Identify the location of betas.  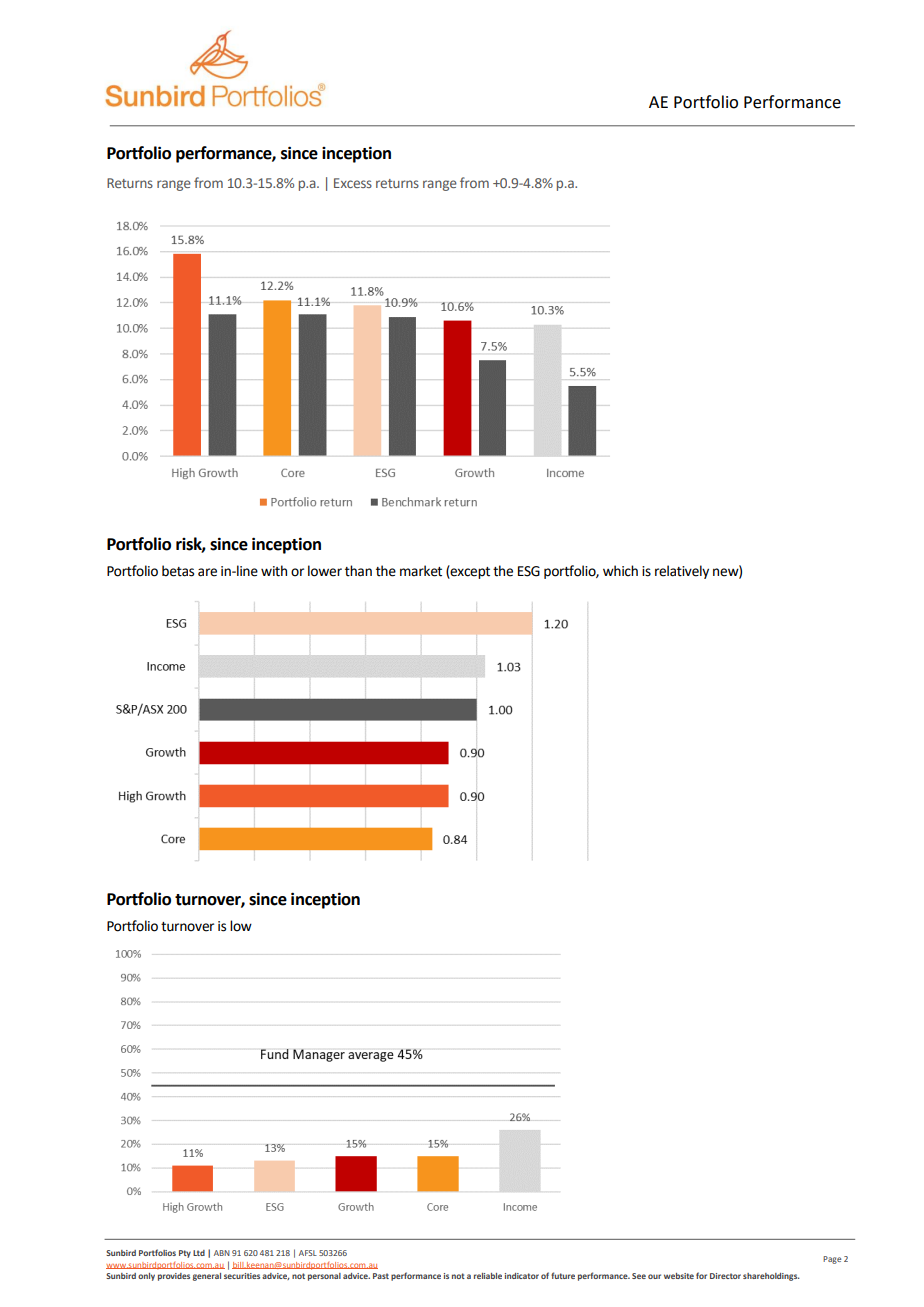
(178, 571).
